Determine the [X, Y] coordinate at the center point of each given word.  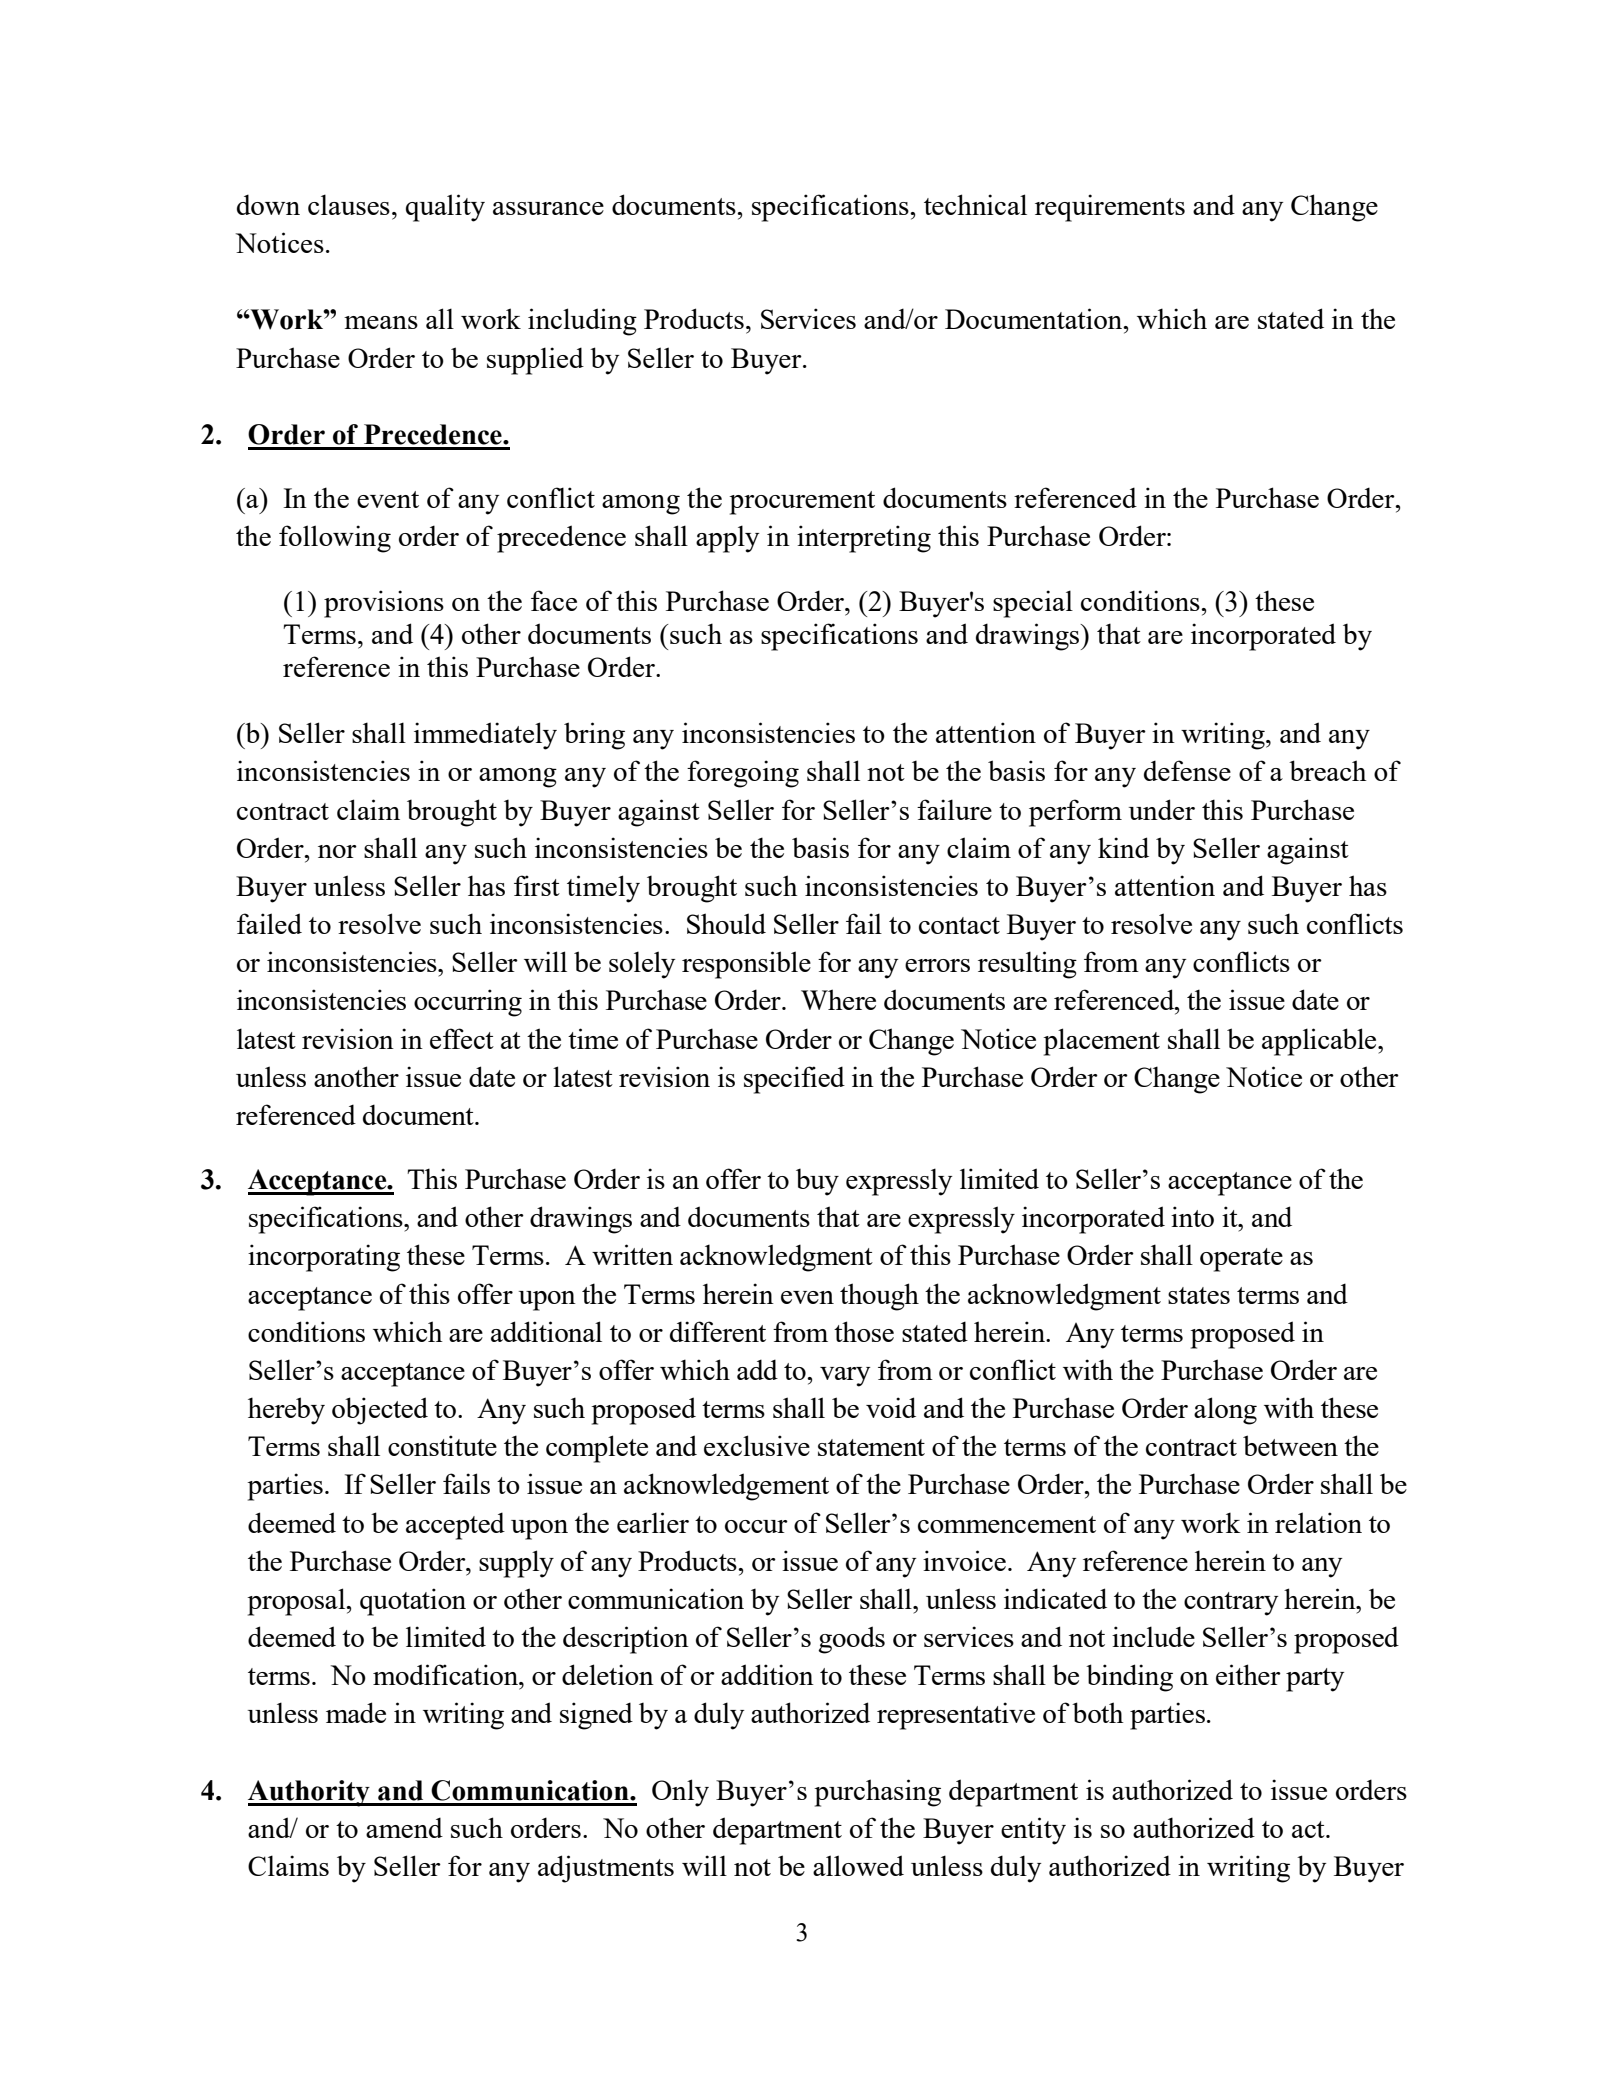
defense [1187, 770]
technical [975, 204]
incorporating [324, 1258]
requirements [1110, 208]
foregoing [743, 774]
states [1199, 1295]
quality [445, 208]
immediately [485, 736]
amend [404, 1827]
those [864, 1331]
